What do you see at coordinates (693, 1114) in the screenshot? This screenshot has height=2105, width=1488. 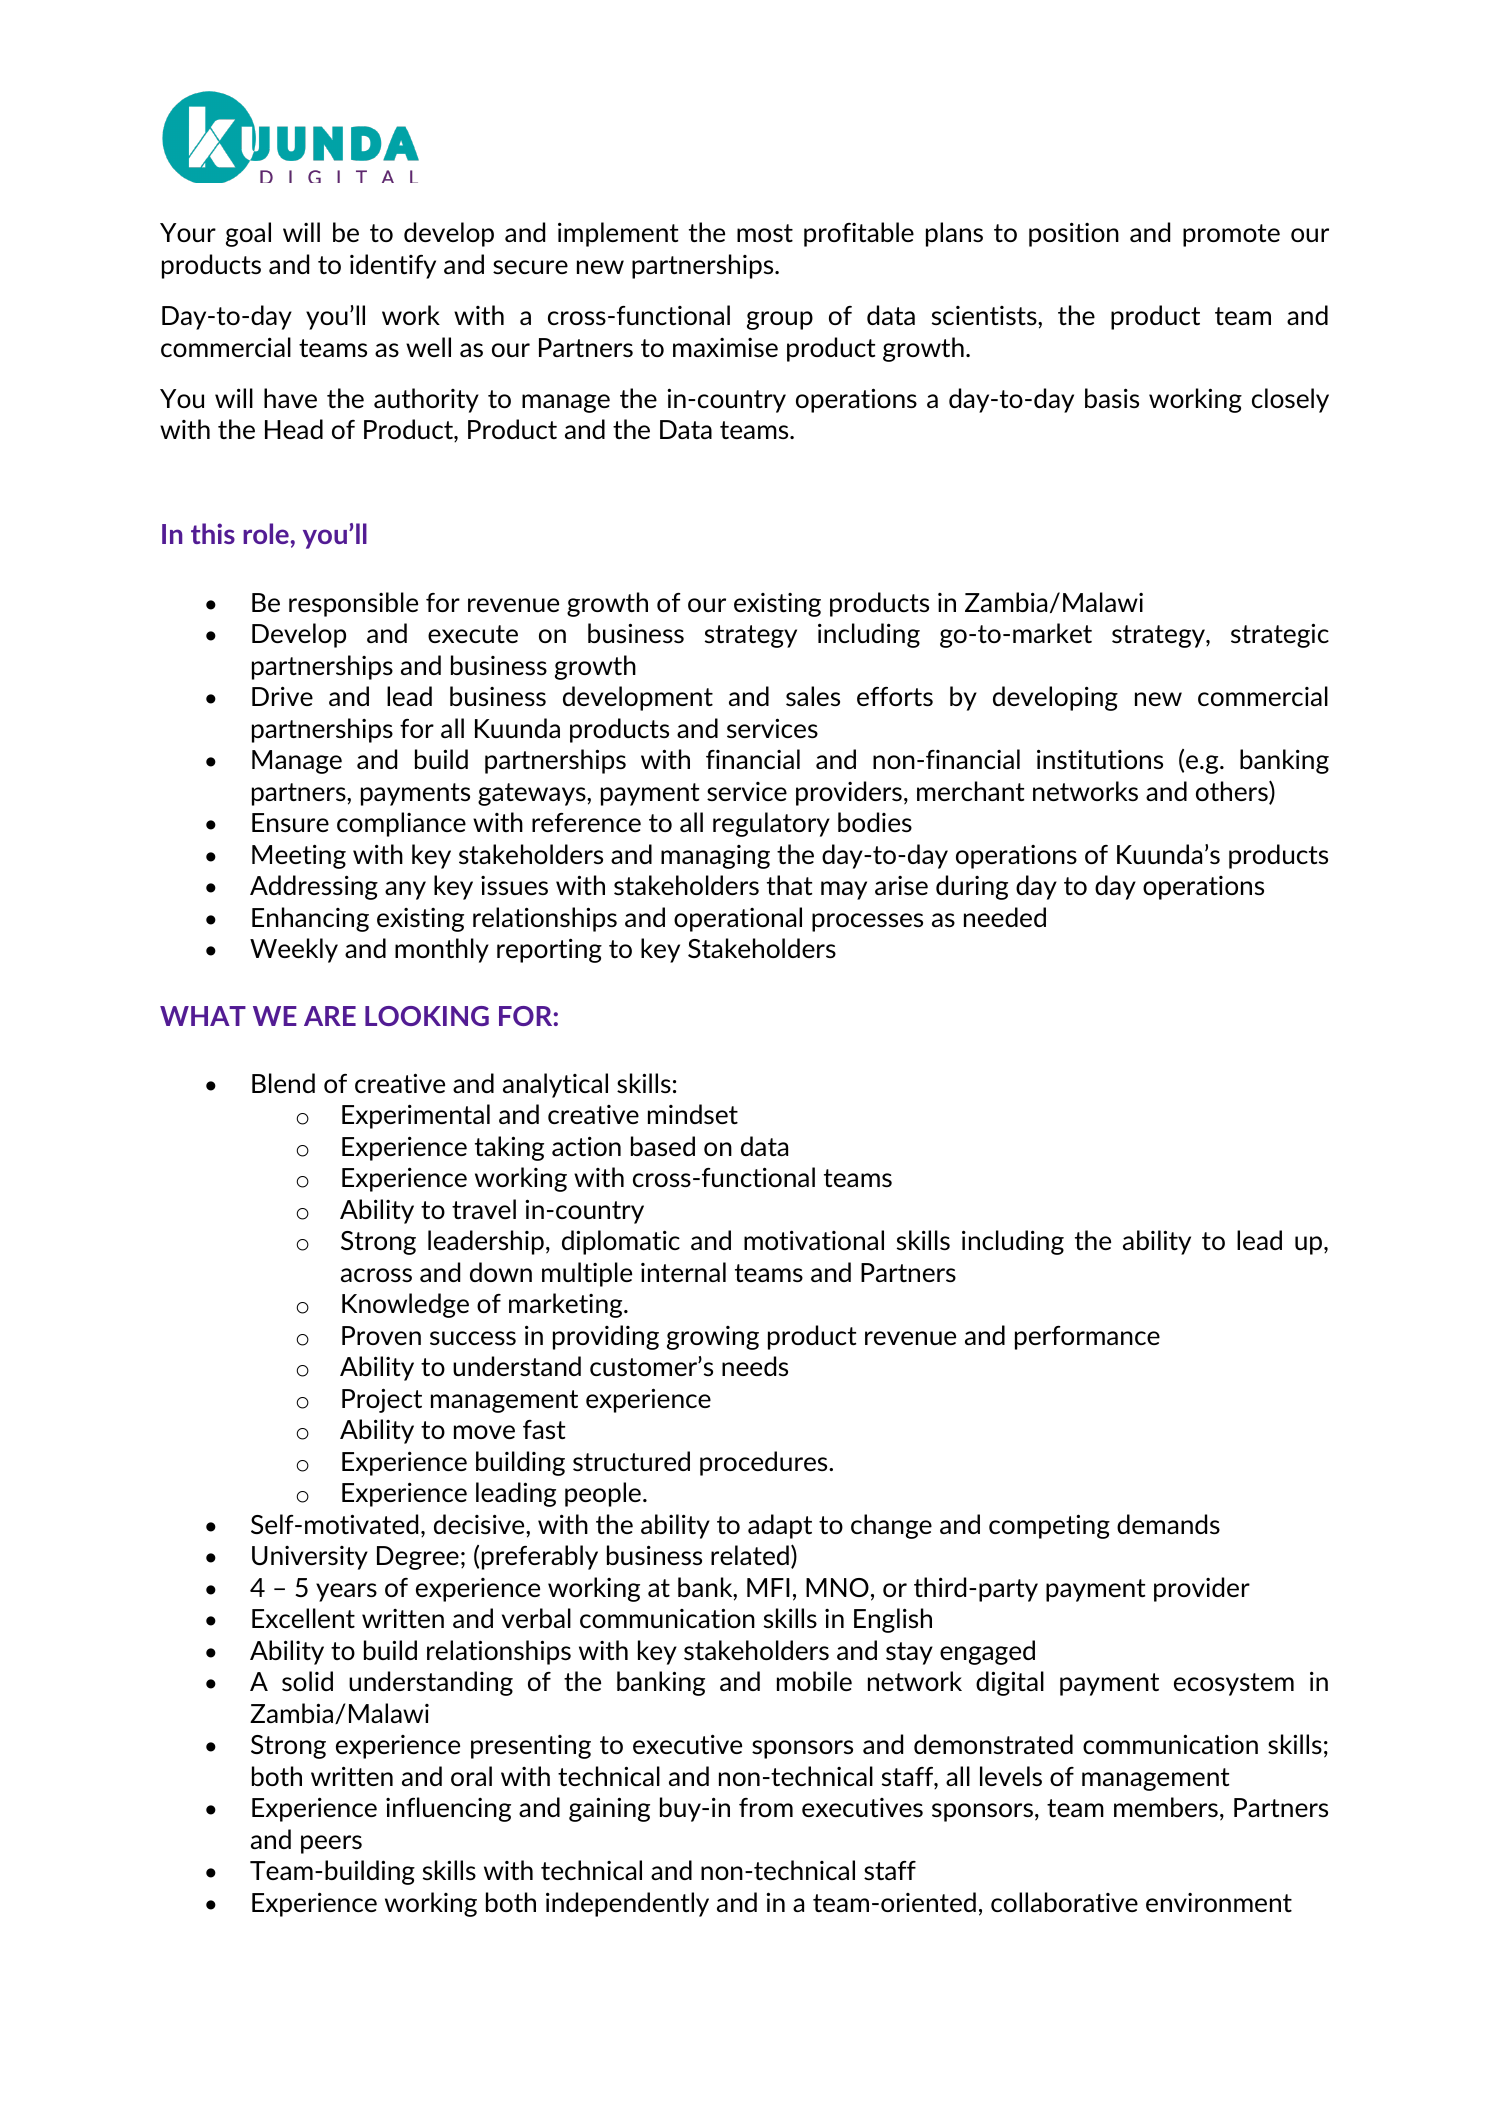 I see `mindset` at bounding box center [693, 1114].
